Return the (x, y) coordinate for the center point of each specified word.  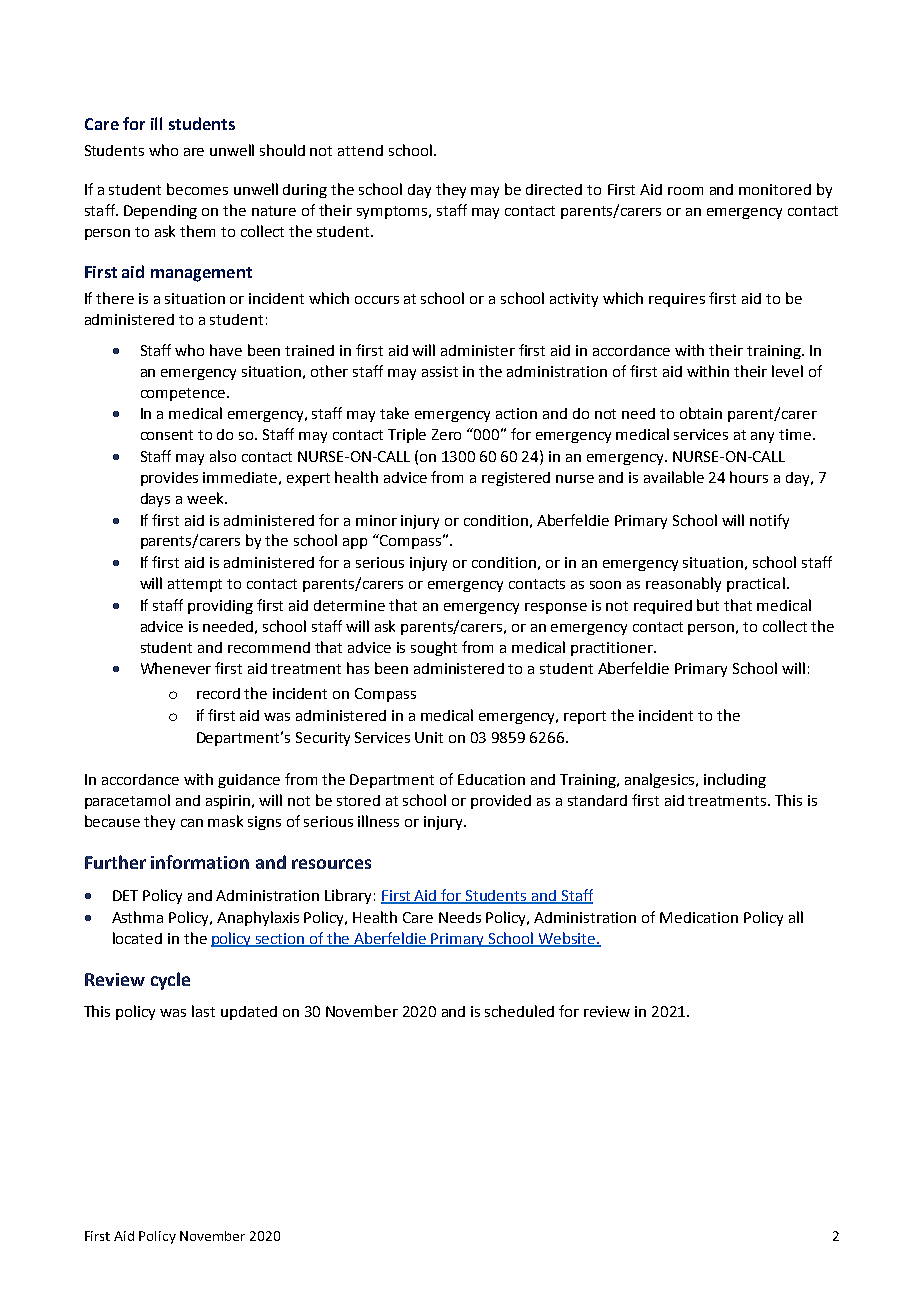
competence (184, 394)
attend (360, 150)
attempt (195, 585)
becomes (197, 189)
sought (434, 648)
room (685, 191)
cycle (170, 981)
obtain (701, 413)
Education (491, 779)
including (735, 780)
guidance (249, 781)
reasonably (683, 584)
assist (440, 371)
